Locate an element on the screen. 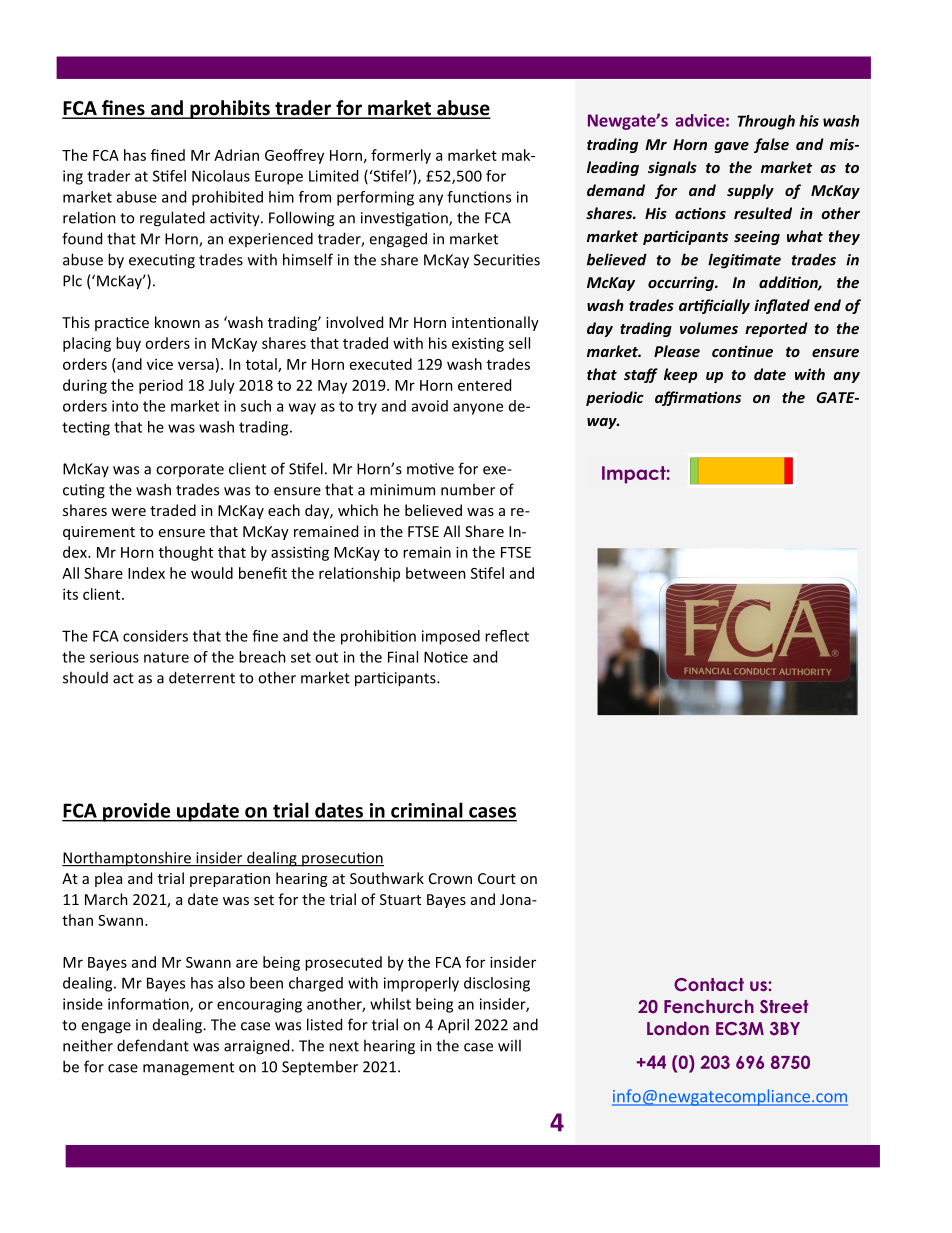 This screenshot has width=952, height=1233. April is located at coordinates (453, 1026).
